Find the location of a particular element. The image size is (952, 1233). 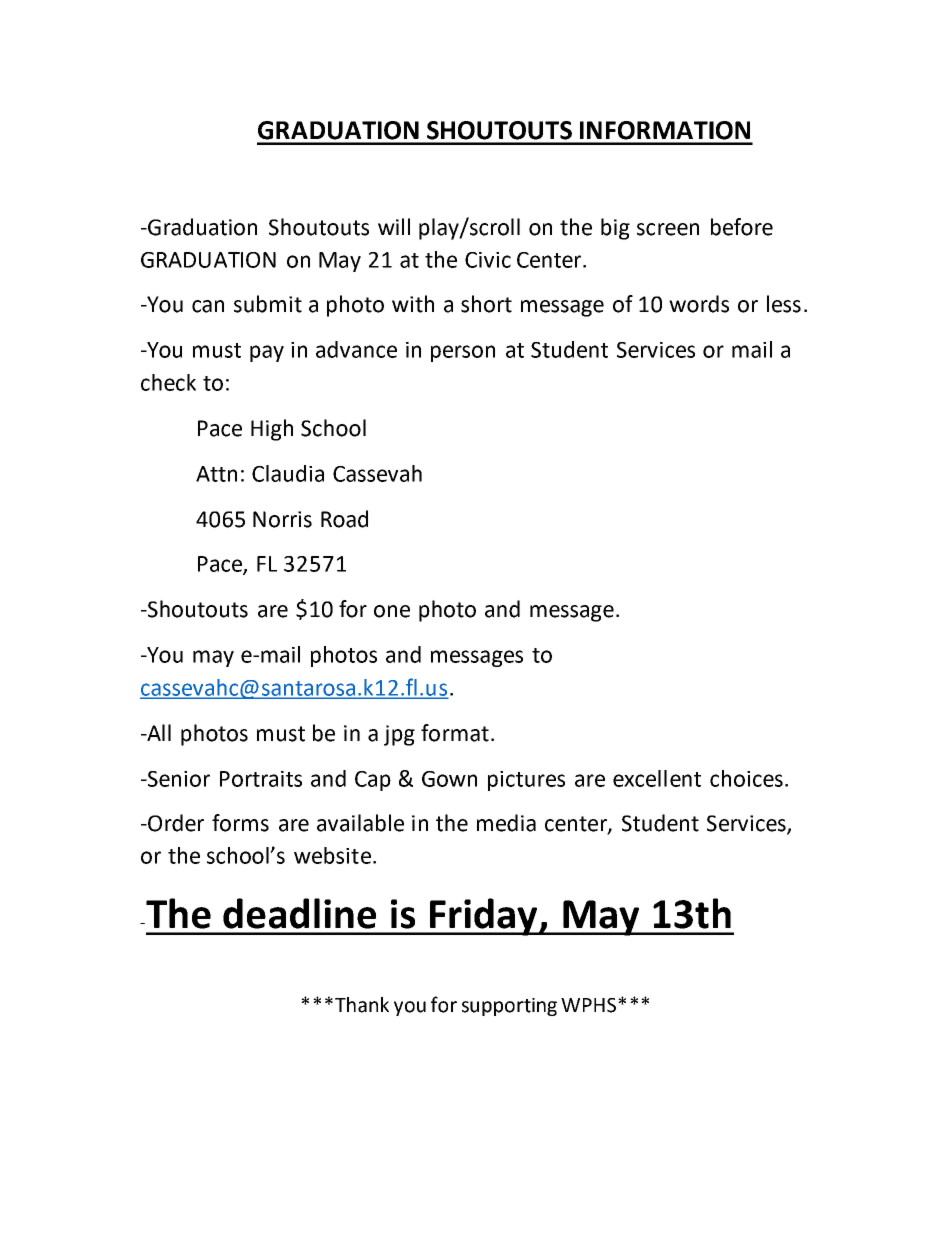

submit is located at coordinates (268, 304).
